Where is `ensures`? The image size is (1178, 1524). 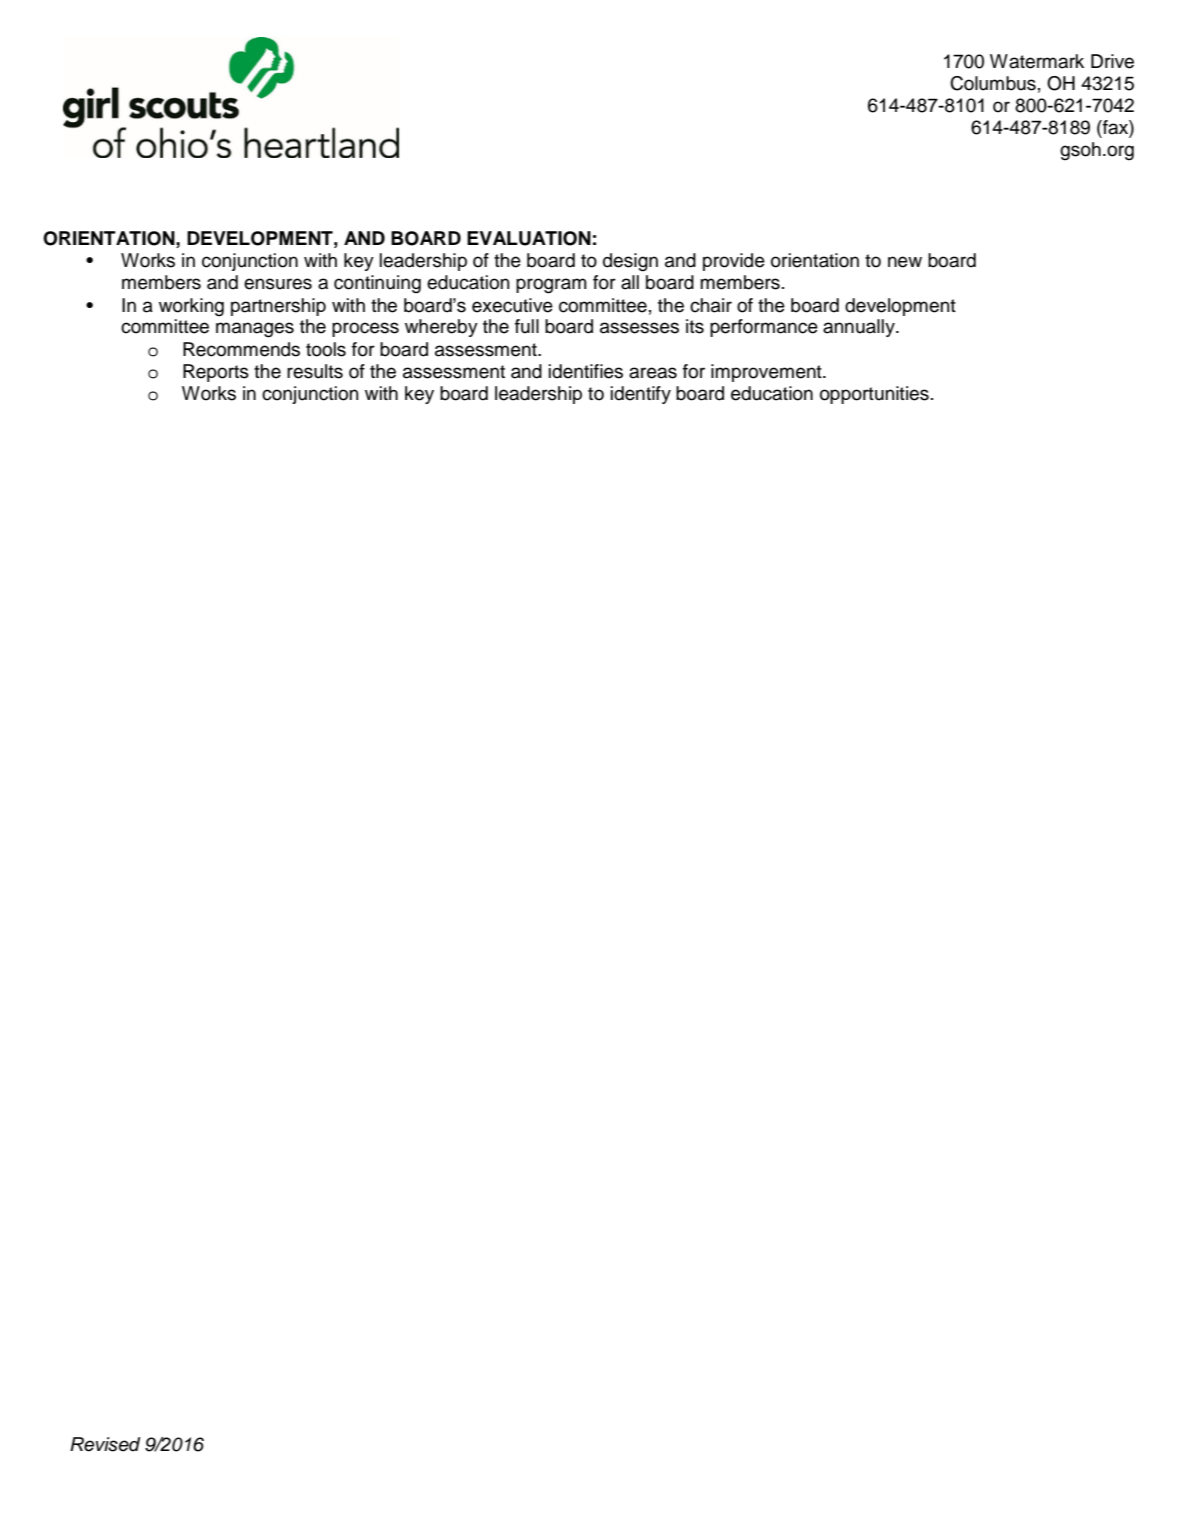
ensures is located at coordinates (278, 284).
